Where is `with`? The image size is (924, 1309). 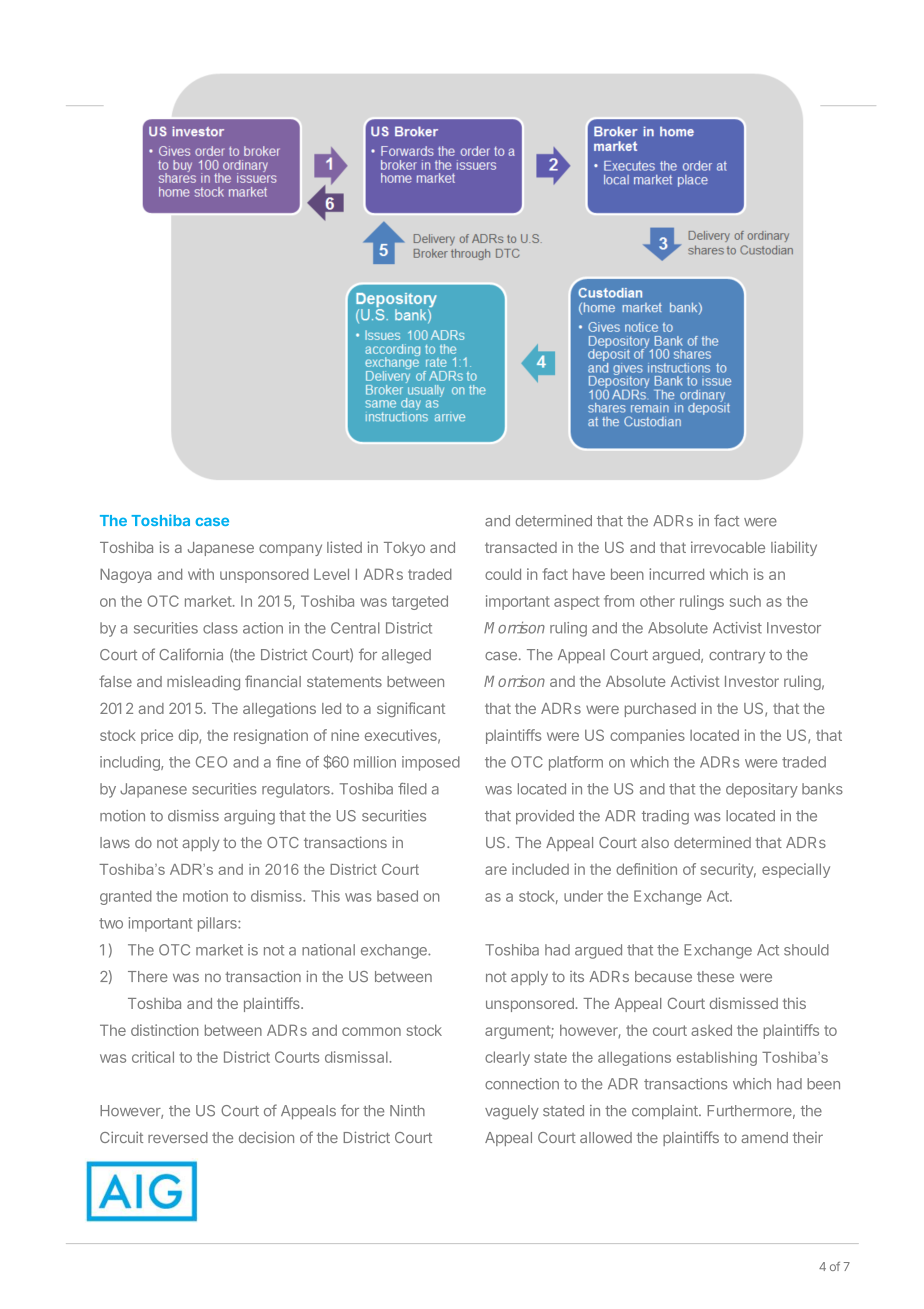
with is located at coordinates (201, 574).
